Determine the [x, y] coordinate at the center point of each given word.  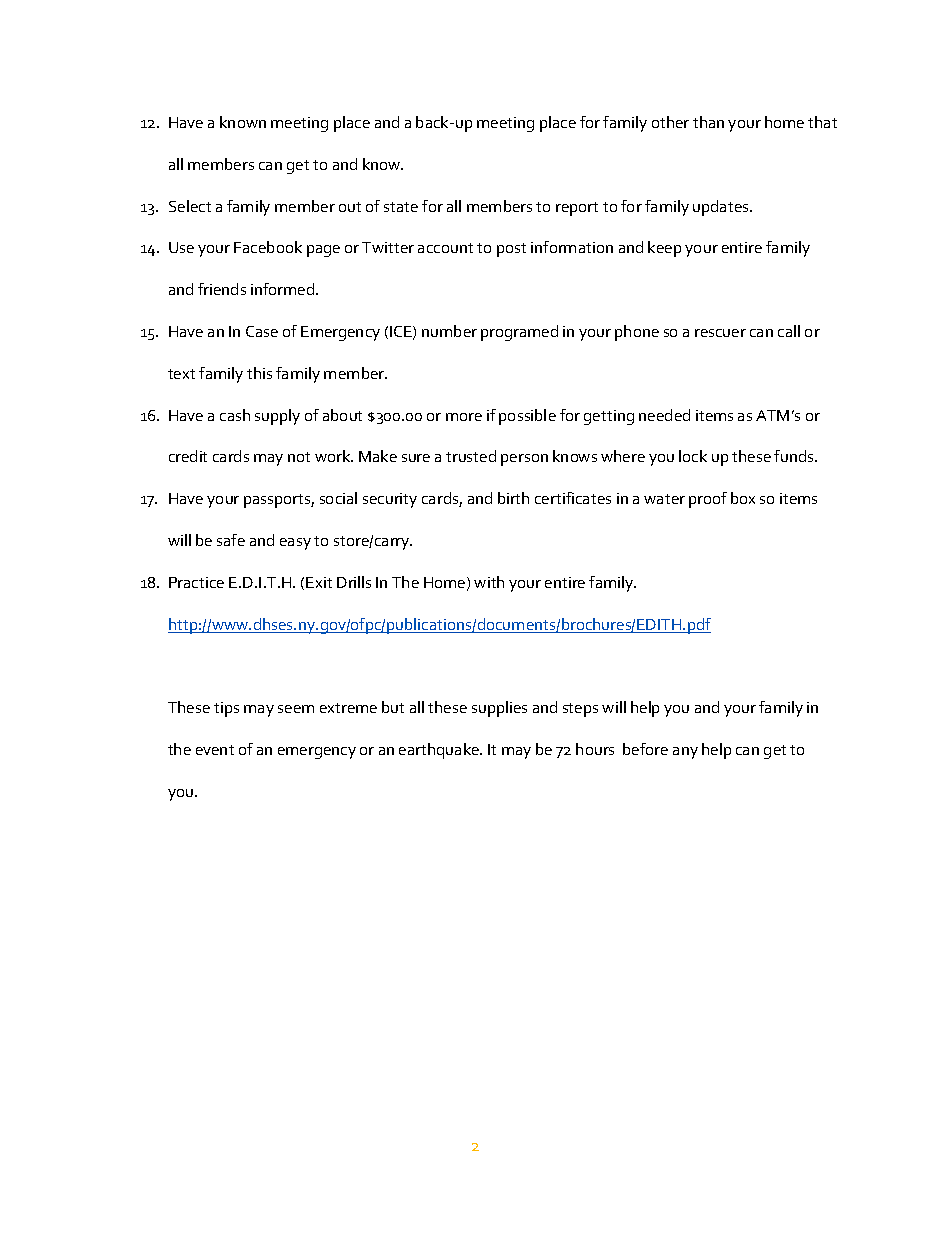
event [215, 750]
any [685, 753]
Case [262, 331]
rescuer [720, 333]
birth [513, 498]
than [708, 122]
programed [519, 333]
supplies [499, 709]
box [743, 498]
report [577, 209]
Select [190, 206]
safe [231, 540]
